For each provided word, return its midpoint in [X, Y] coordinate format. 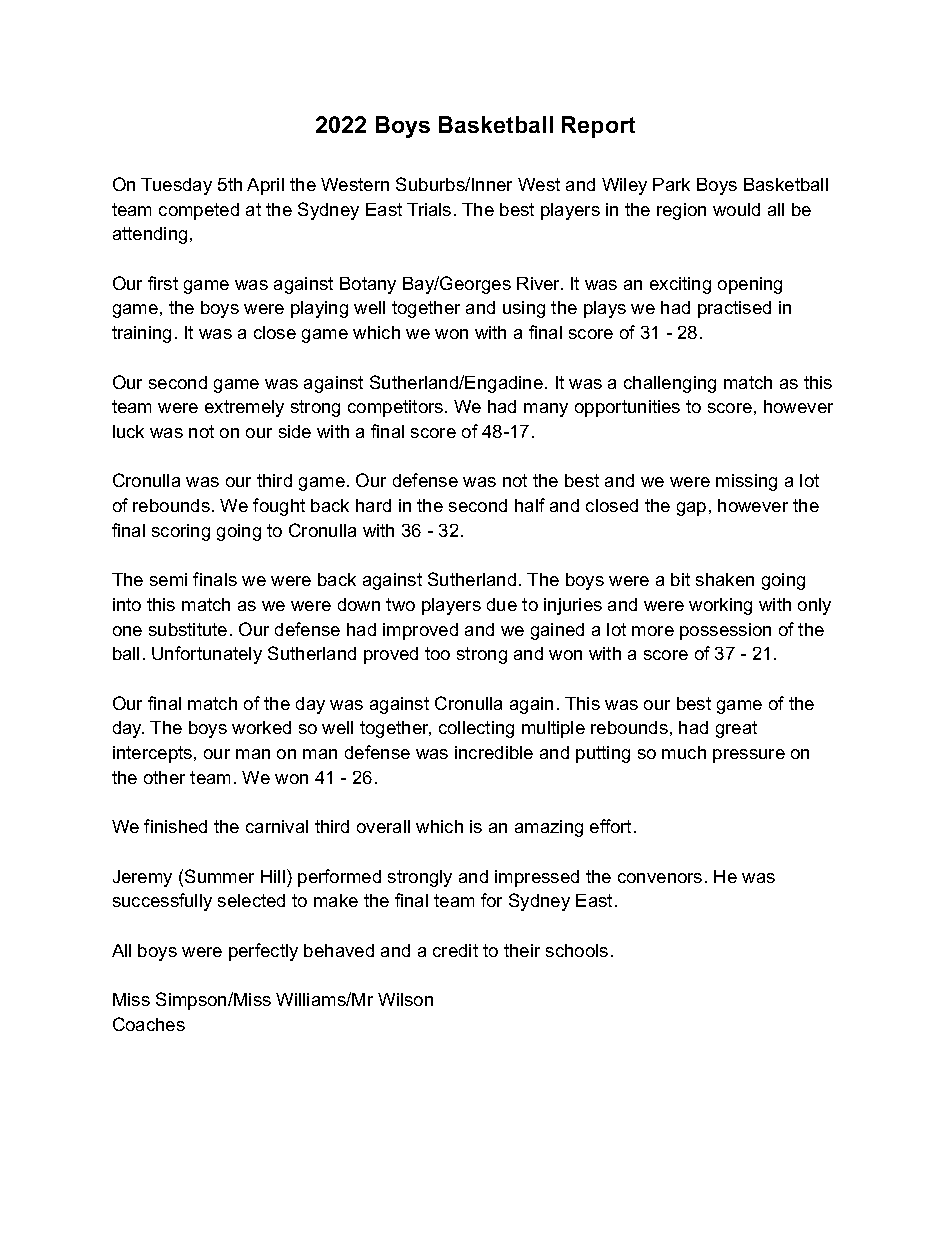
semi [168, 579]
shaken [725, 579]
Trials [429, 209]
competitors [397, 408]
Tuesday [176, 186]
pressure [749, 756]
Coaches [149, 1024]
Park [671, 184]
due [502, 604]
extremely [244, 408]
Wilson [405, 999]
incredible [494, 752]
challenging [670, 384]
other [164, 777]
